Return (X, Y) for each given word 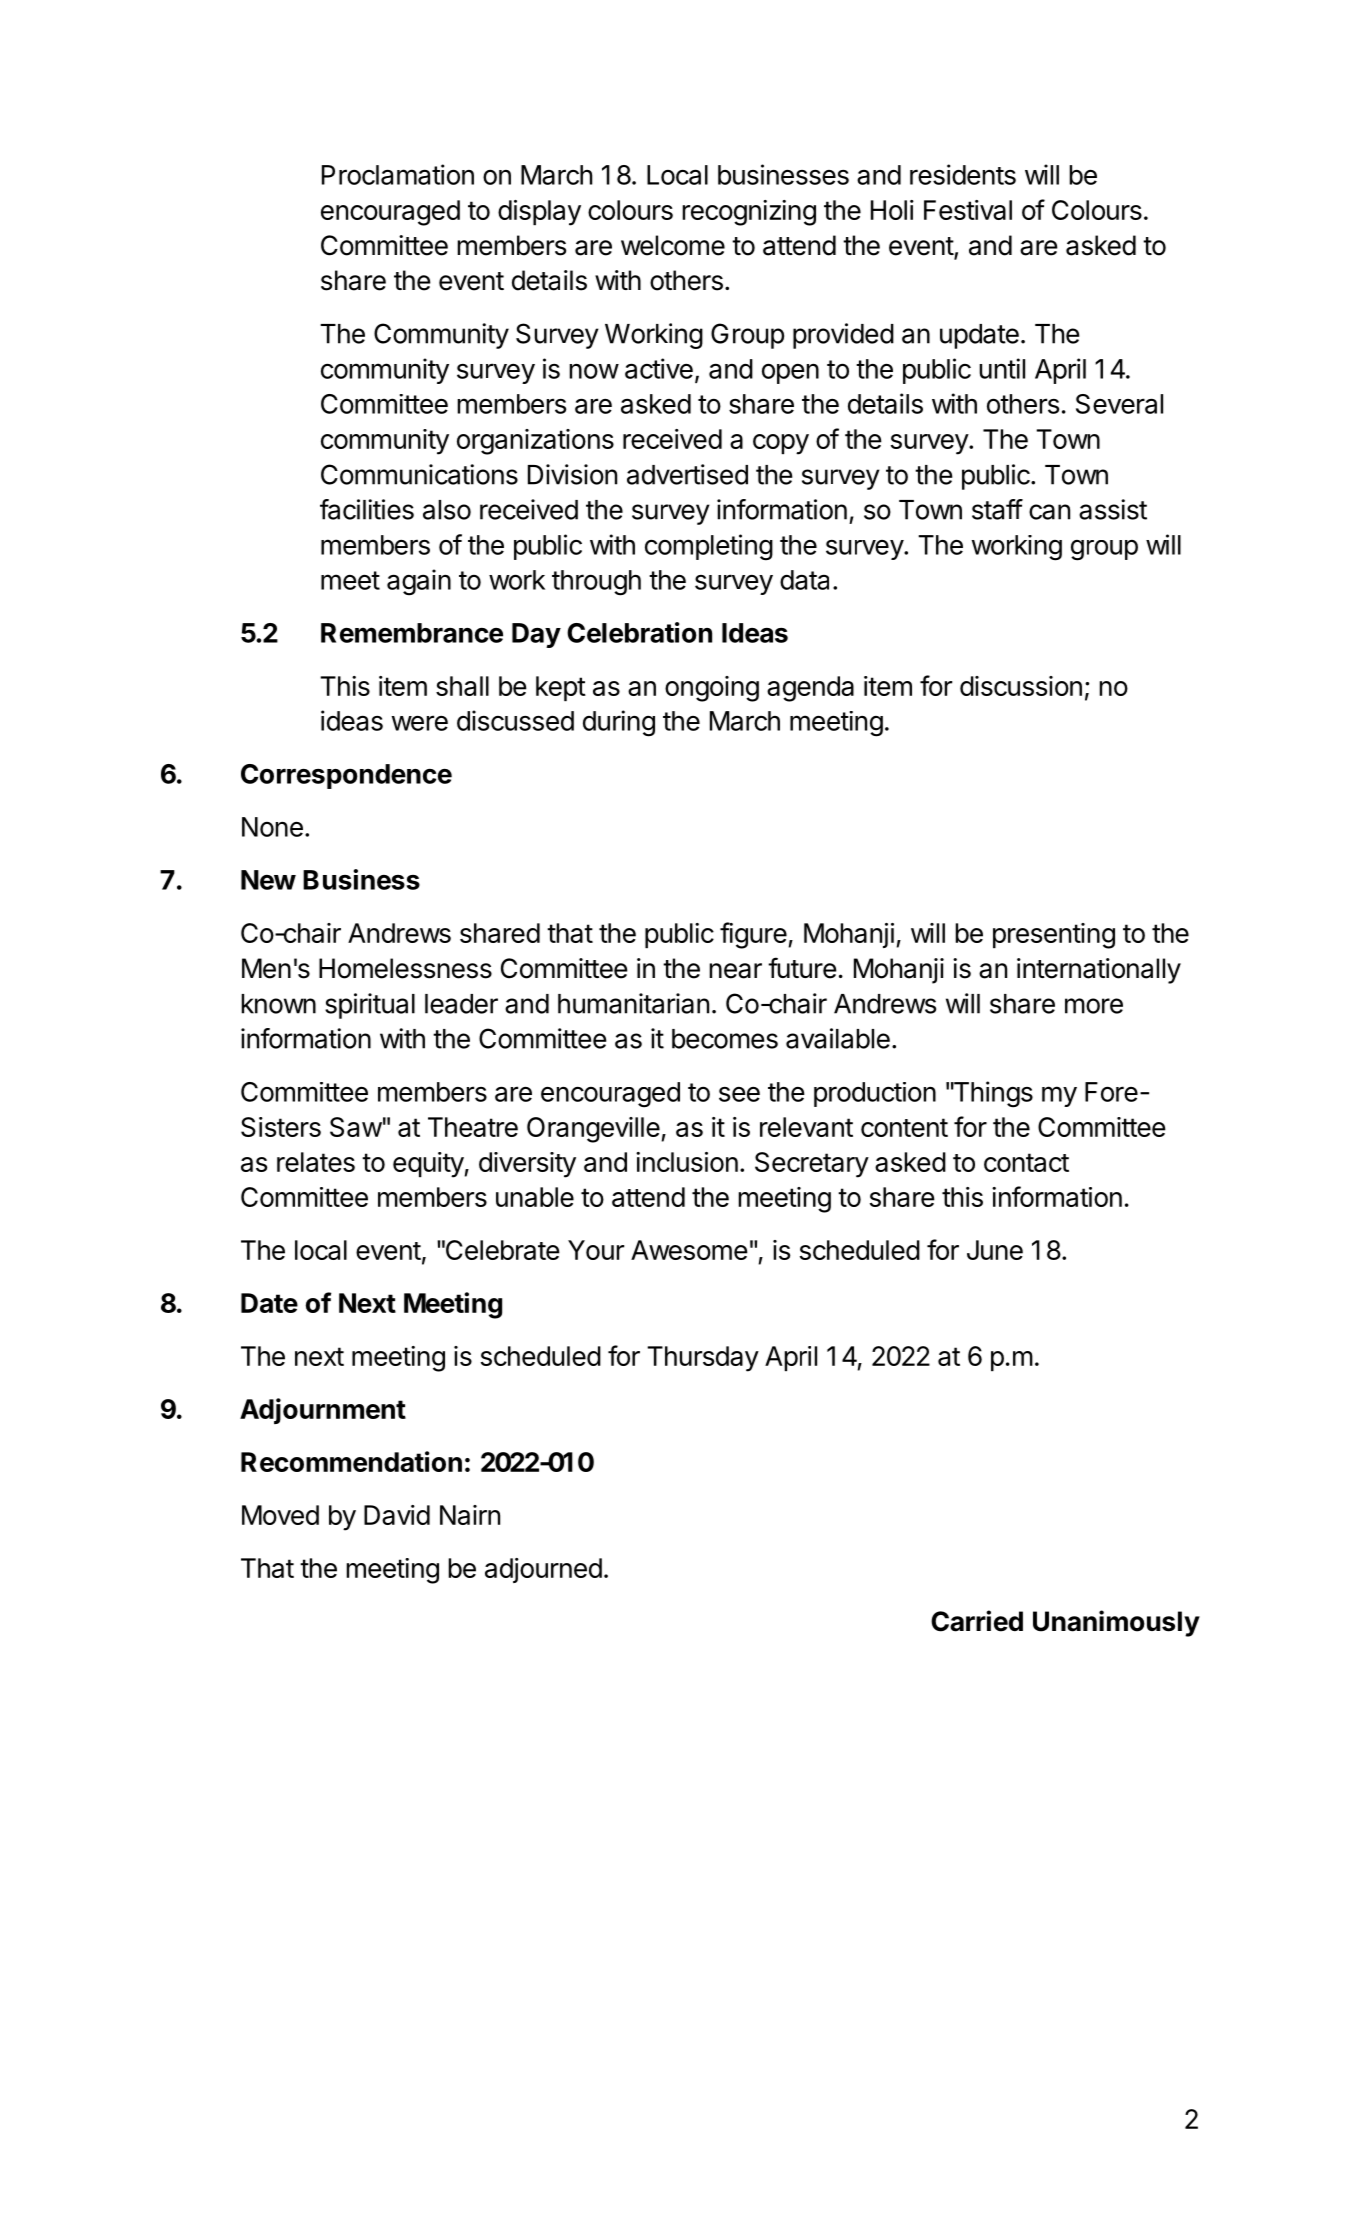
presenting (1054, 936)
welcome (673, 245)
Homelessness (405, 968)
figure (753, 935)
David (397, 1515)
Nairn (470, 1515)
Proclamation (398, 174)
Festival (968, 210)
